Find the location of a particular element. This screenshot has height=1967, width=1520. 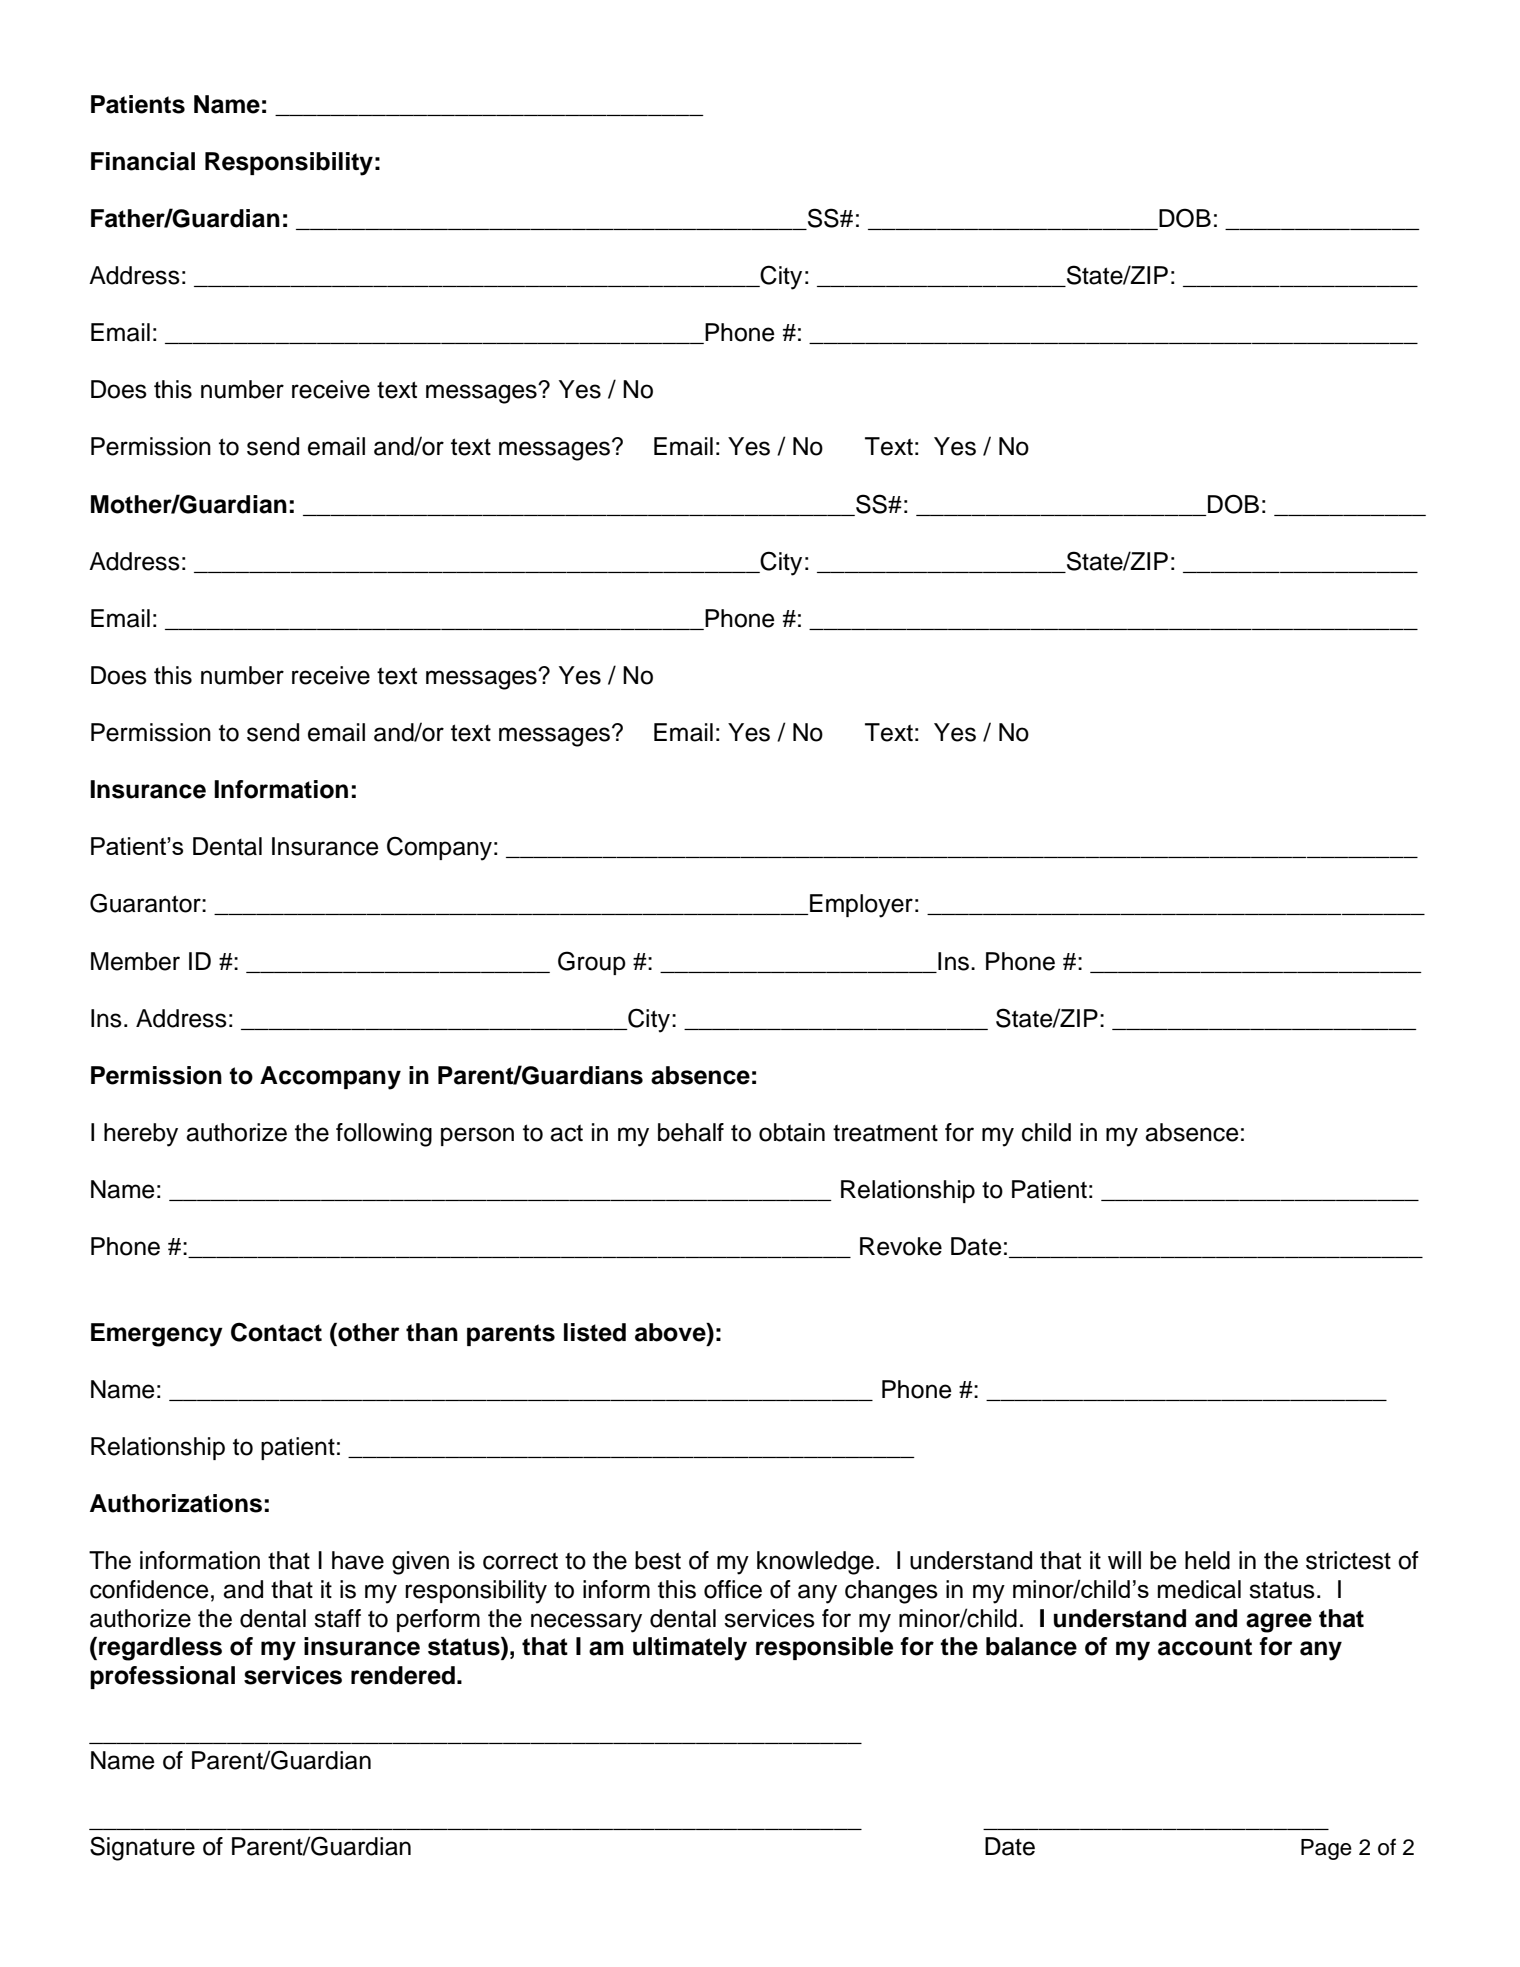

Page is located at coordinates (1326, 1849).
